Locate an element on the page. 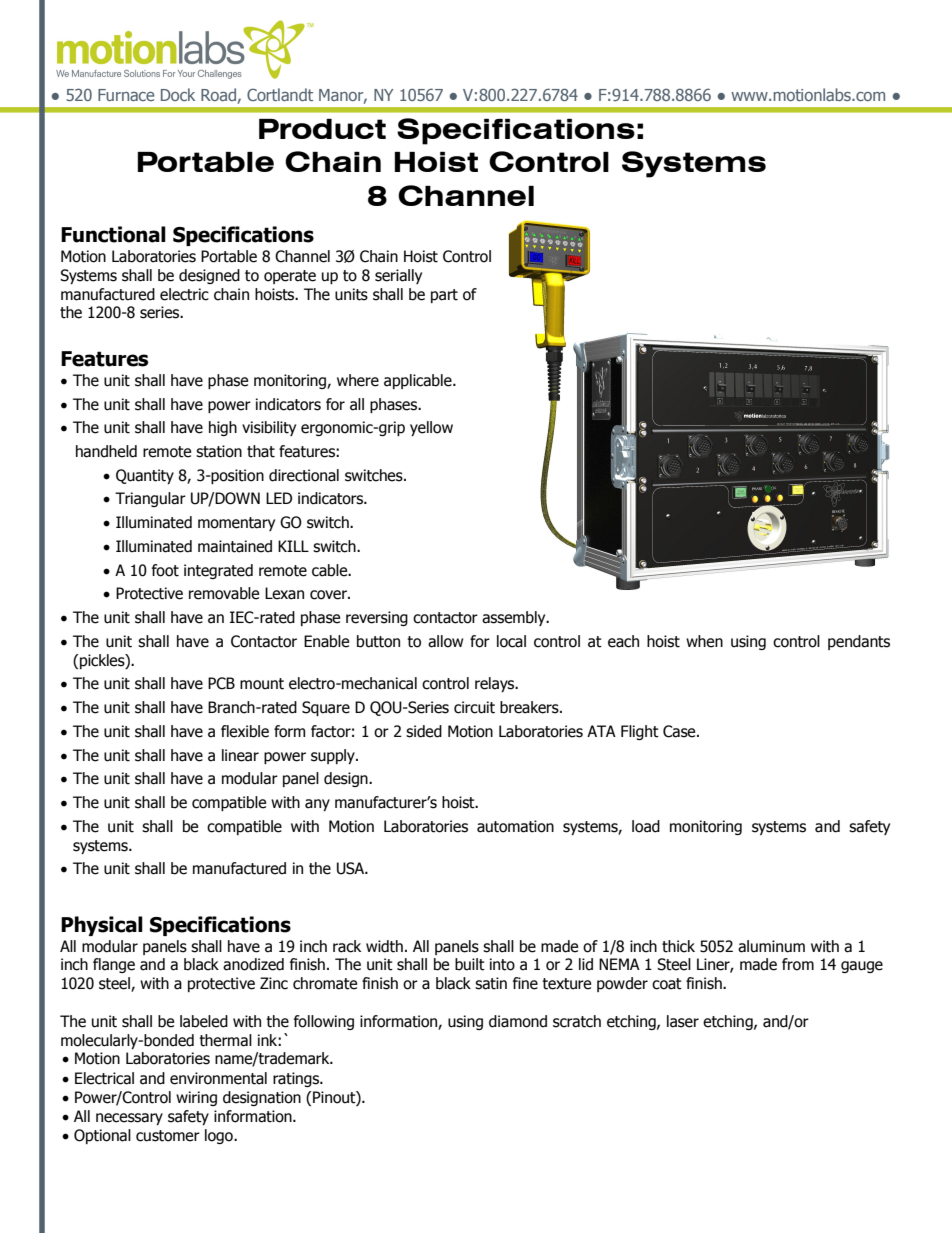  part is located at coordinates (444, 296).
